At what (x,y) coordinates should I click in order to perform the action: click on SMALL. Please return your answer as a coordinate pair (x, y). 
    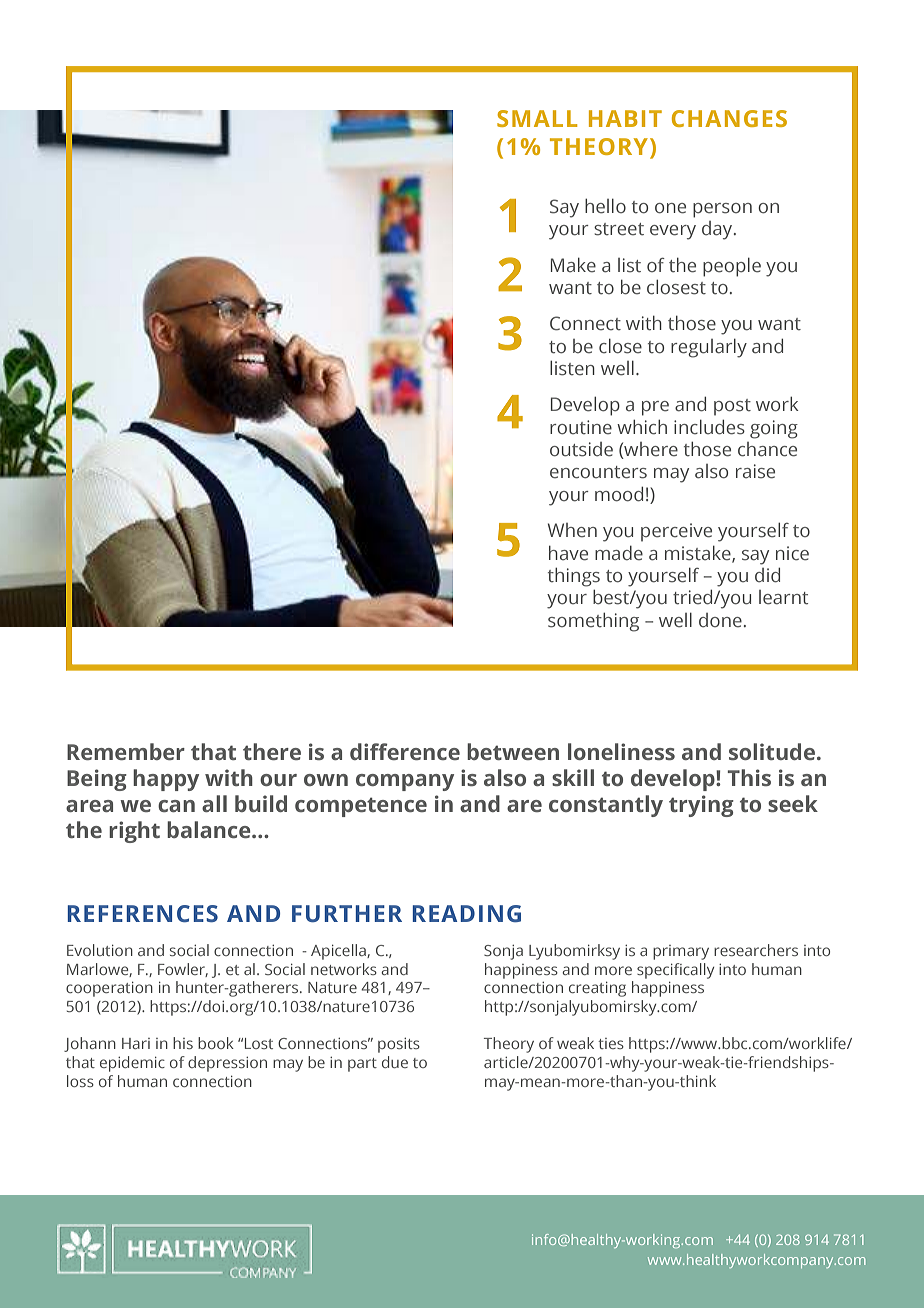
    Looking at the image, I should click on (537, 118).
